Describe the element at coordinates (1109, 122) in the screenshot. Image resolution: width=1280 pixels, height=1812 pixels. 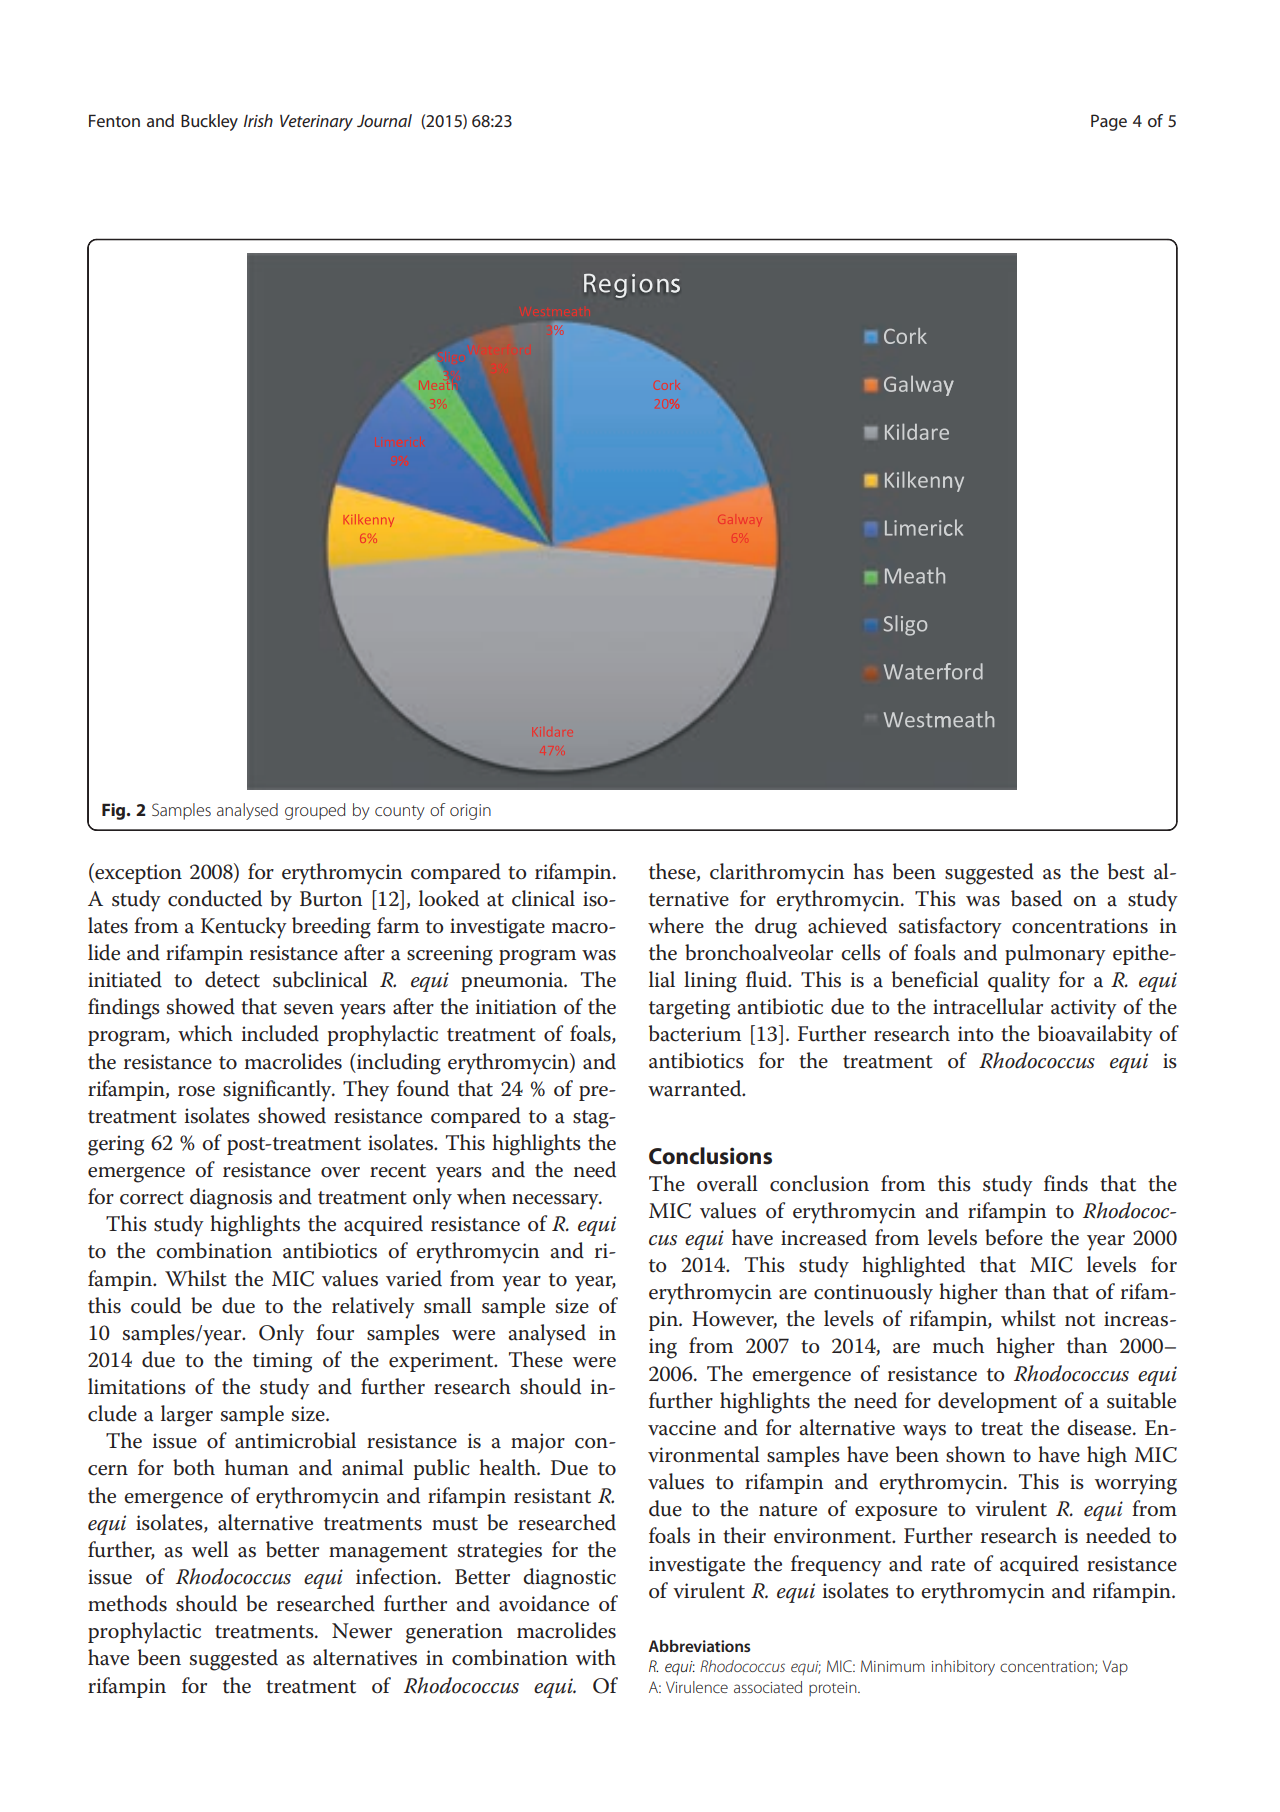
I see `Page` at that location.
